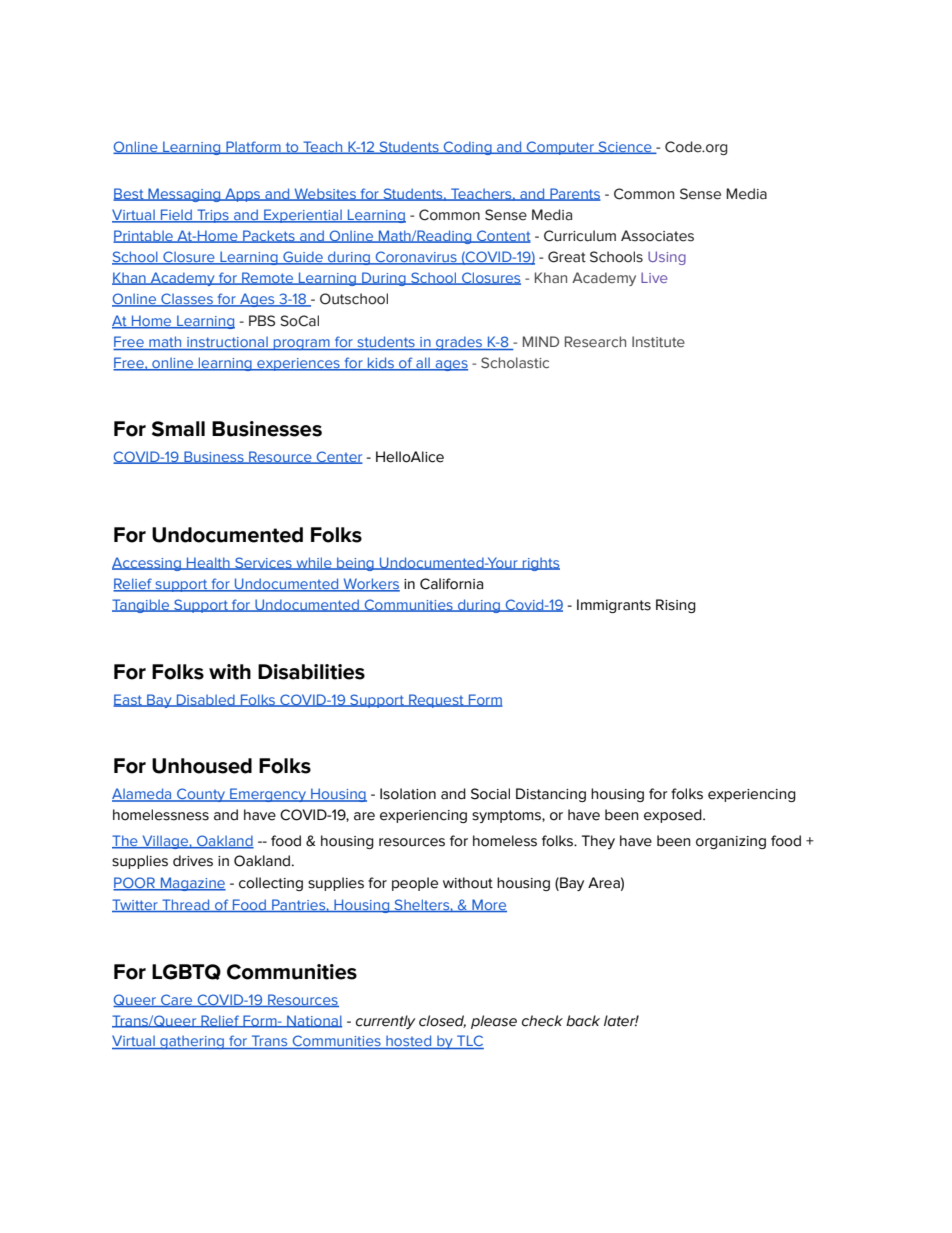 The image size is (952, 1233). Describe the element at coordinates (177, 1000) in the screenshot. I see `Care` at that location.
